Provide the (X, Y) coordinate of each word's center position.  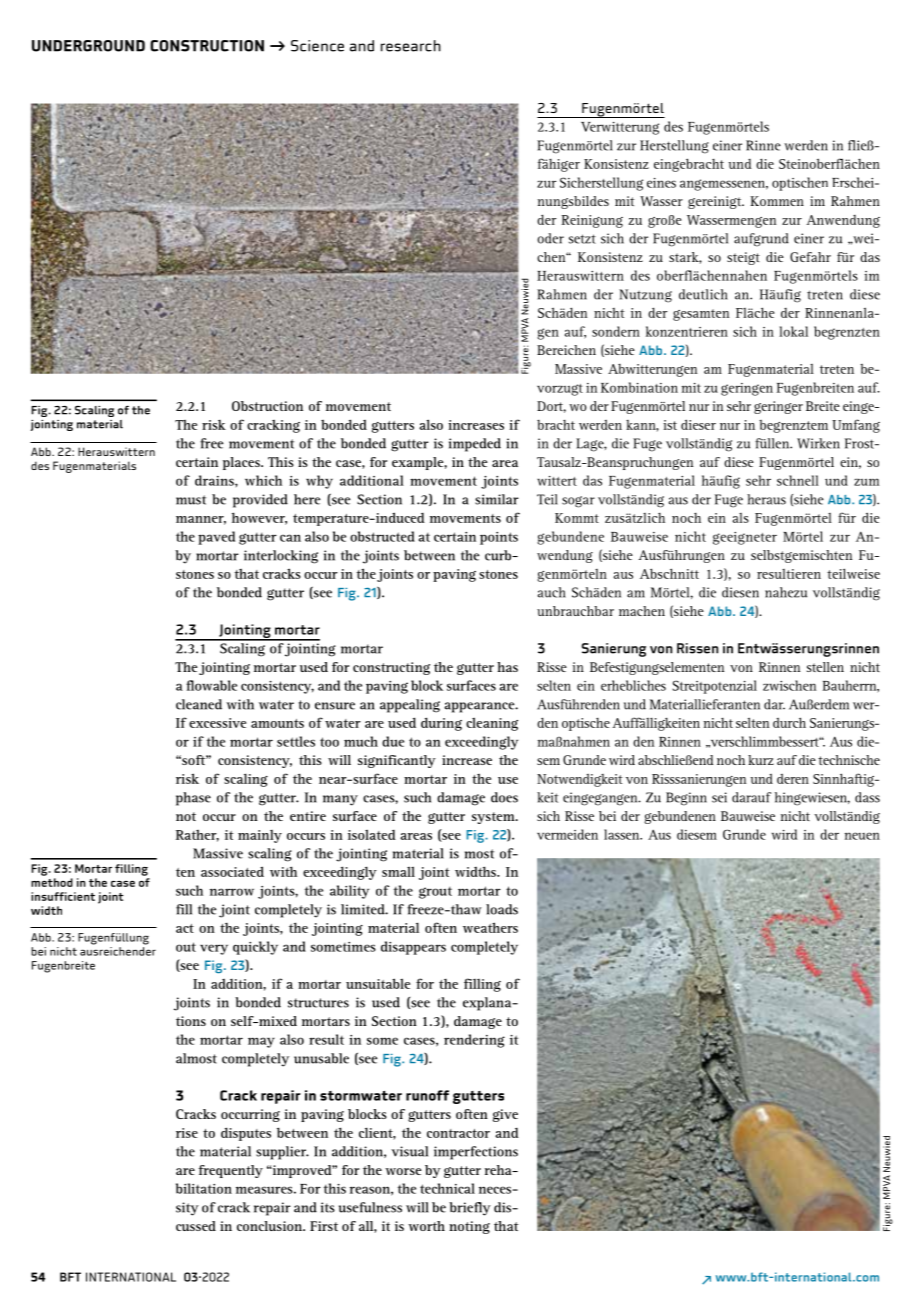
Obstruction (267, 406)
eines (661, 183)
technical (447, 1188)
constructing (391, 668)
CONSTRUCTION (207, 46)
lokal (793, 331)
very (214, 949)
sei (719, 797)
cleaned (199, 704)
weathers (490, 927)
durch (789, 722)
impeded (475, 445)
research (411, 46)
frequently (230, 1171)
